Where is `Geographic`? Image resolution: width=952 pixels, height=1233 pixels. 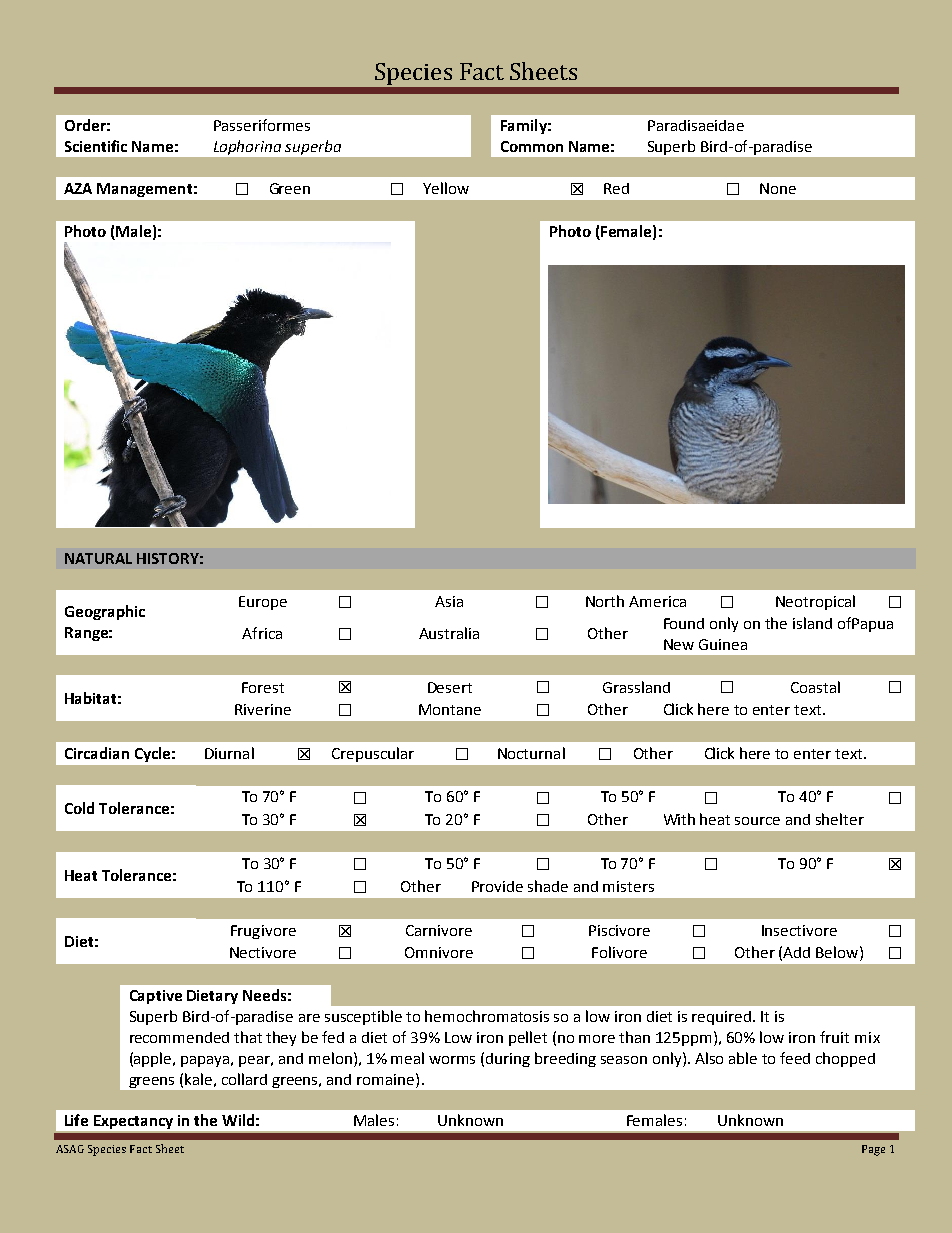
Geographic is located at coordinates (105, 612).
